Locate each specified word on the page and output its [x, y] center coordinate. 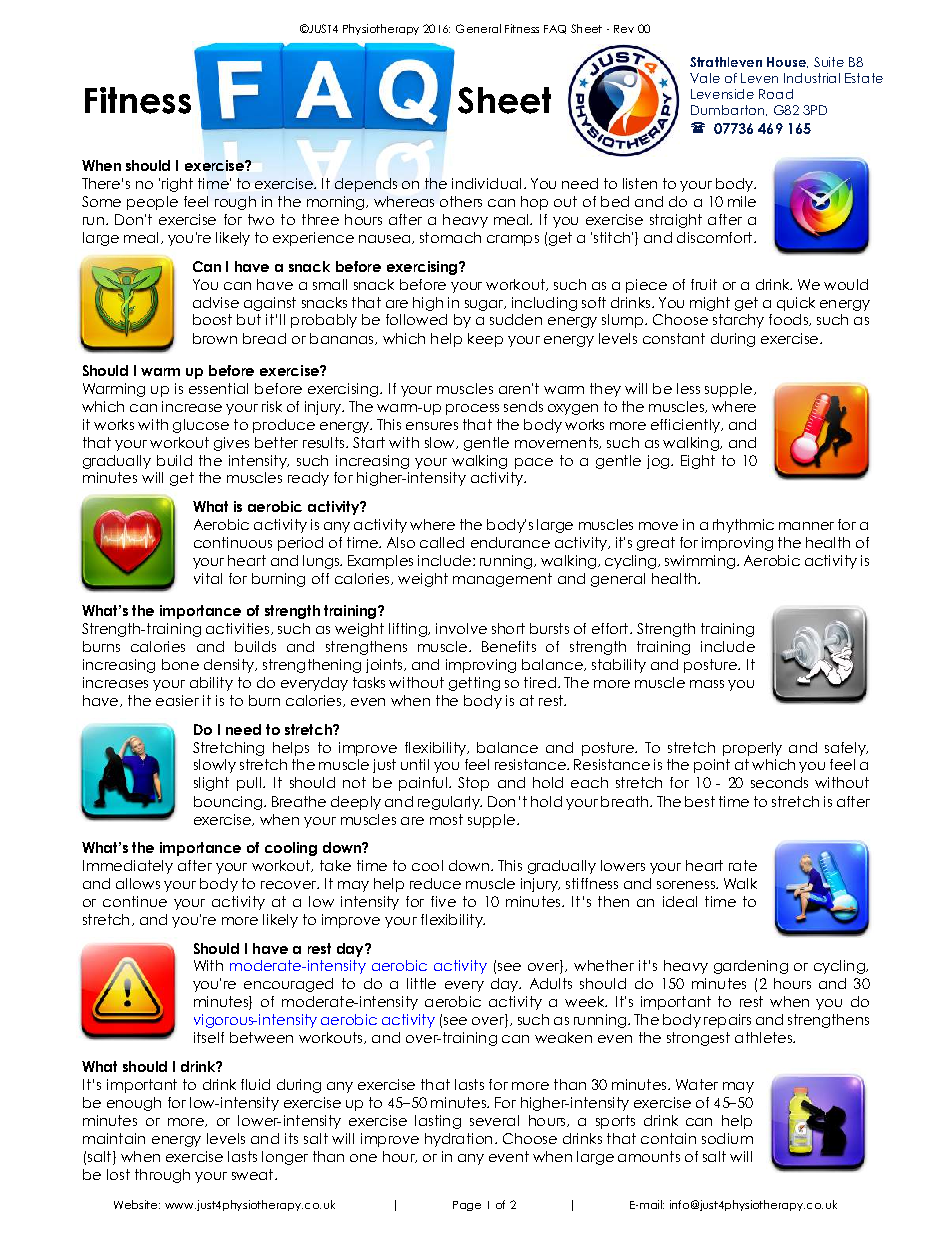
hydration [458, 1140]
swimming [700, 562]
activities [237, 628]
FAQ [555, 29]
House [787, 62]
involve [461, 628]
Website [135, 1204]
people [152, 203]
